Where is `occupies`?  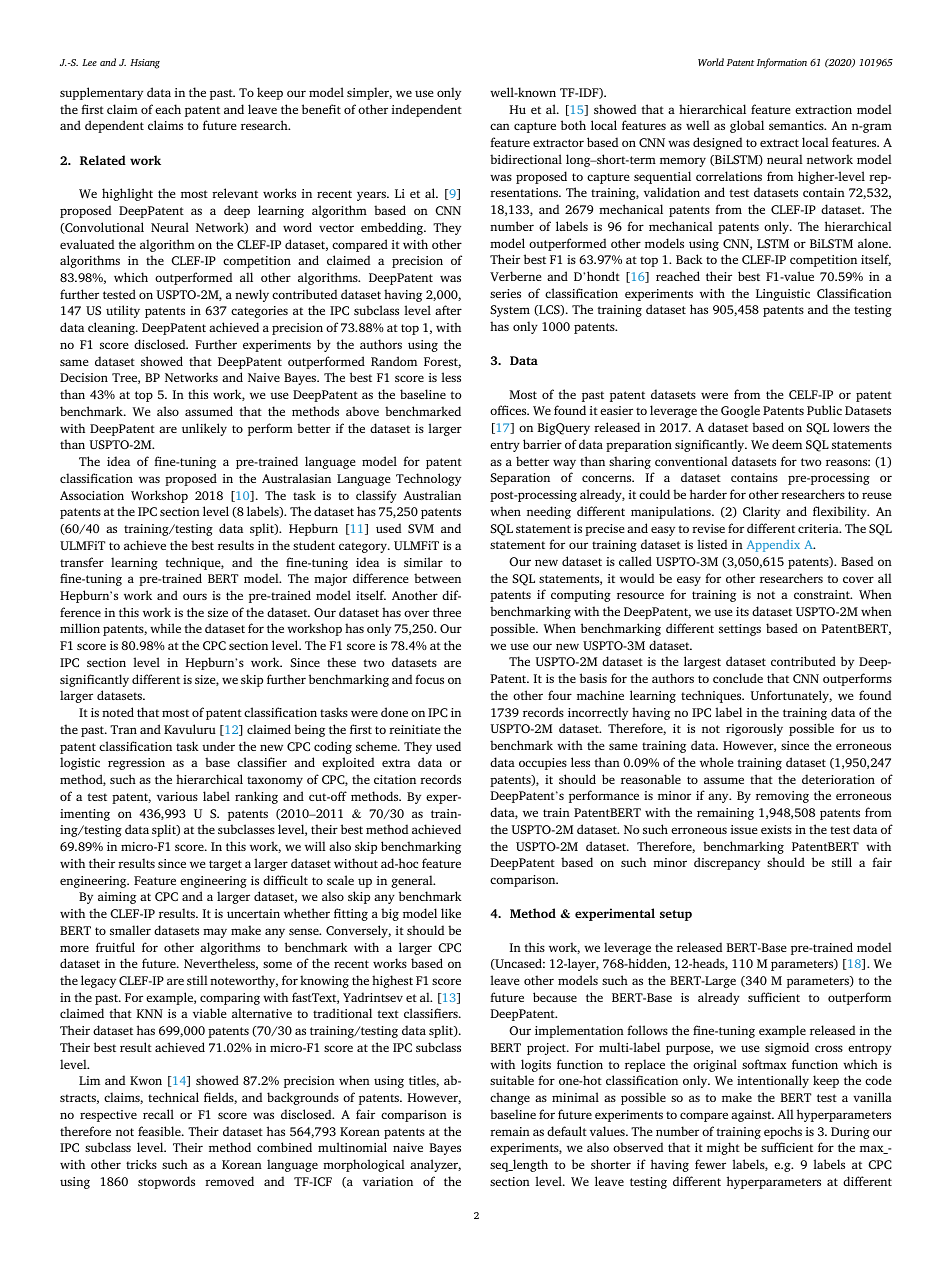
occupies is located at coordinates (543, 764).
